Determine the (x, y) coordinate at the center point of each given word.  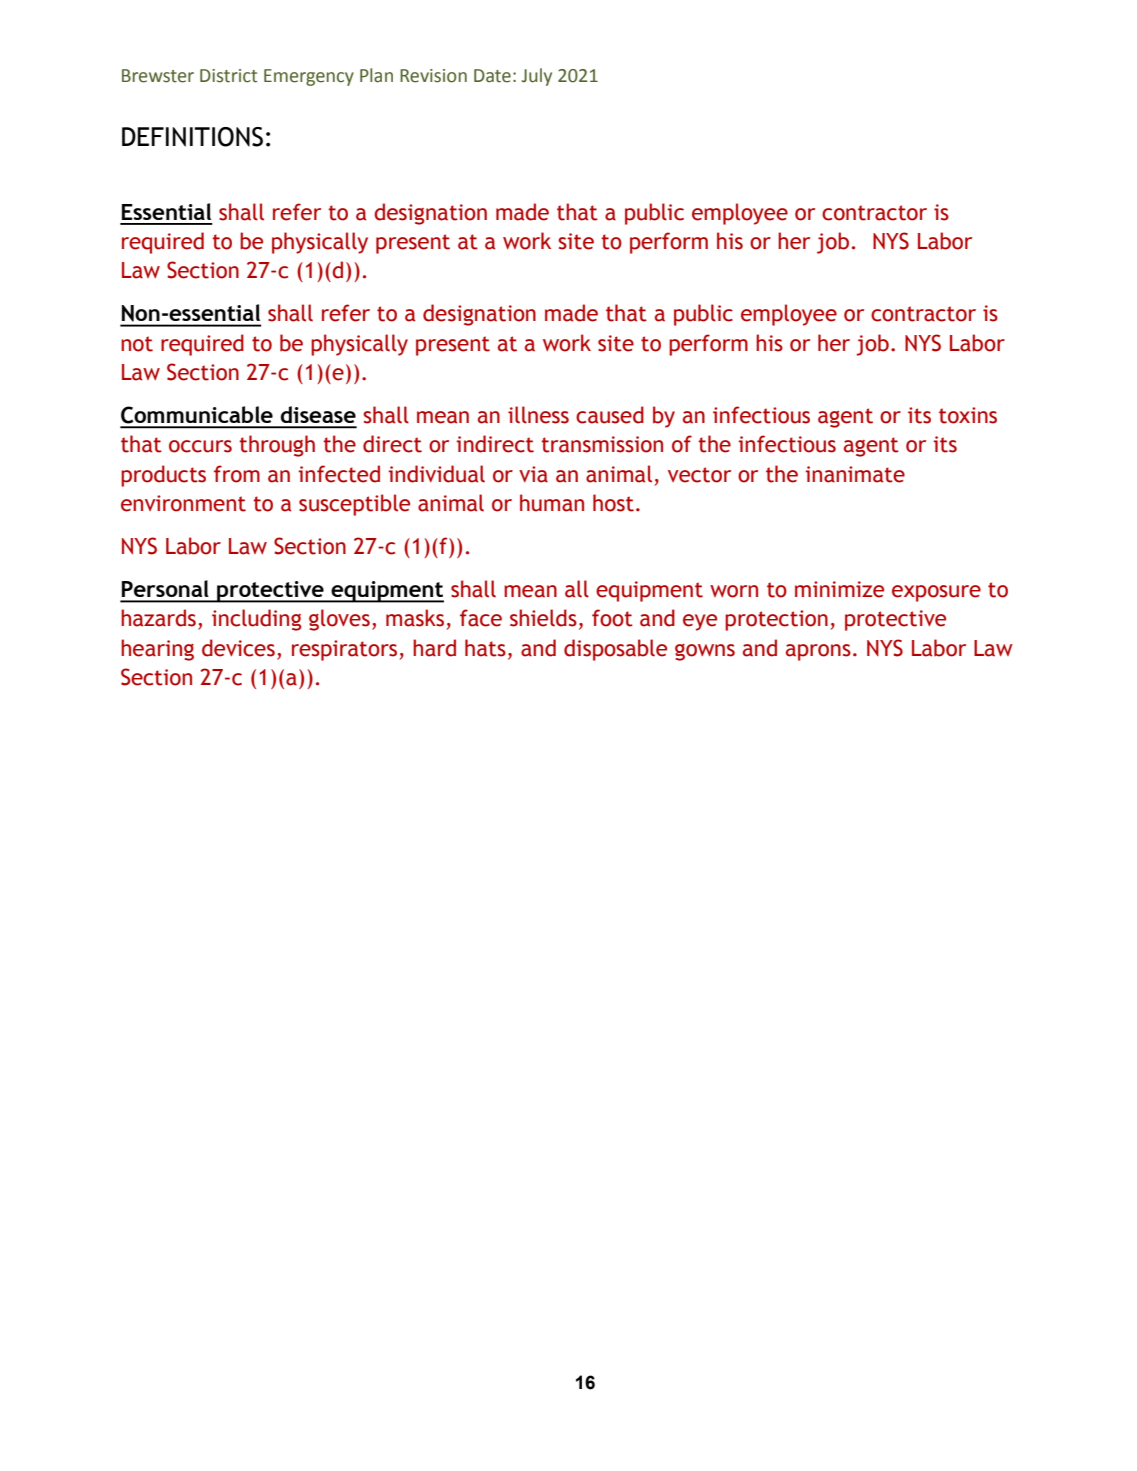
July (536, 77)
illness (538, 415)
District (228, 76)
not (137, 344)
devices (238, 648)
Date (492, 76)
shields (543, 618)
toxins (968, 415)
